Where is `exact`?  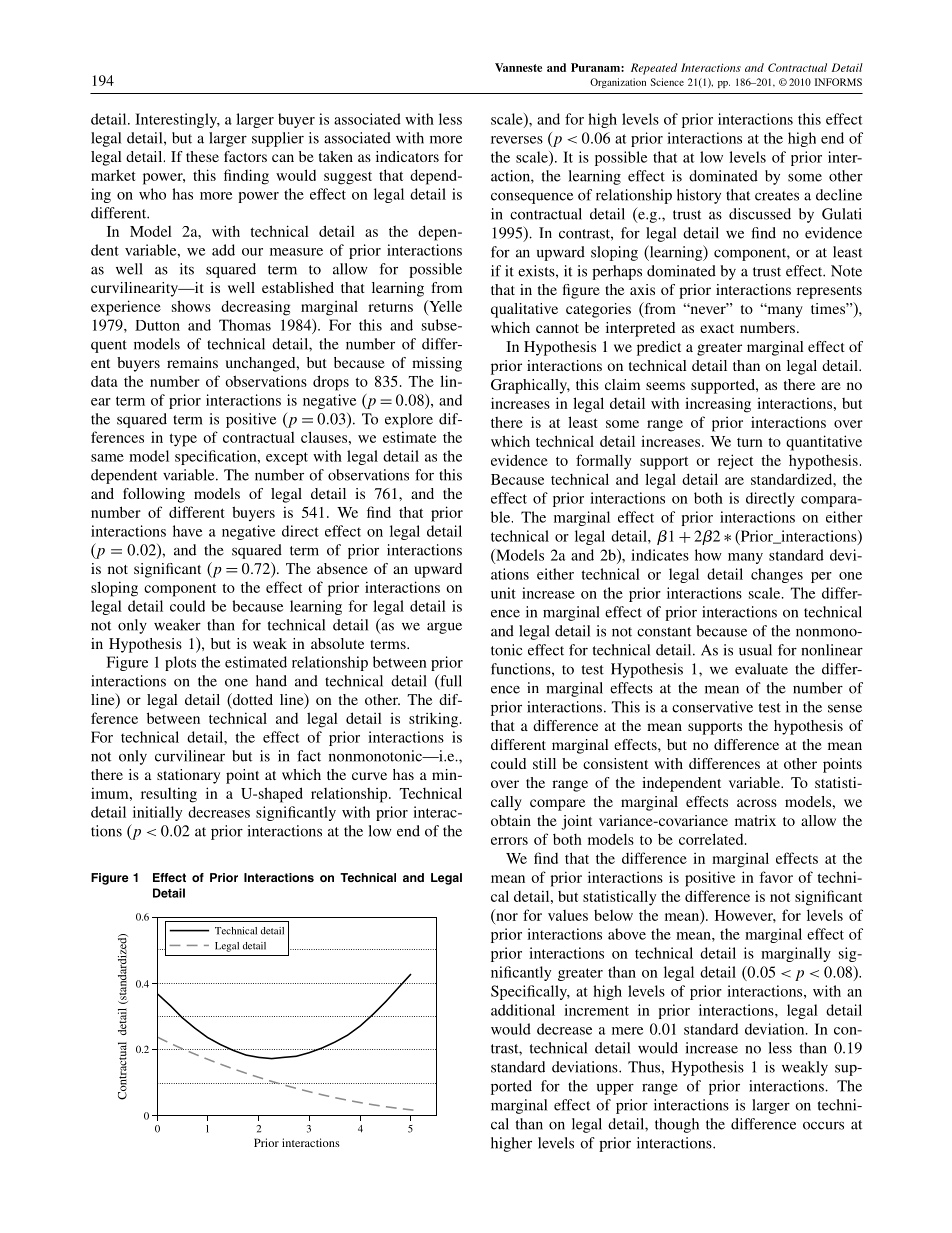
exact is located at coordinates (717, 328).
